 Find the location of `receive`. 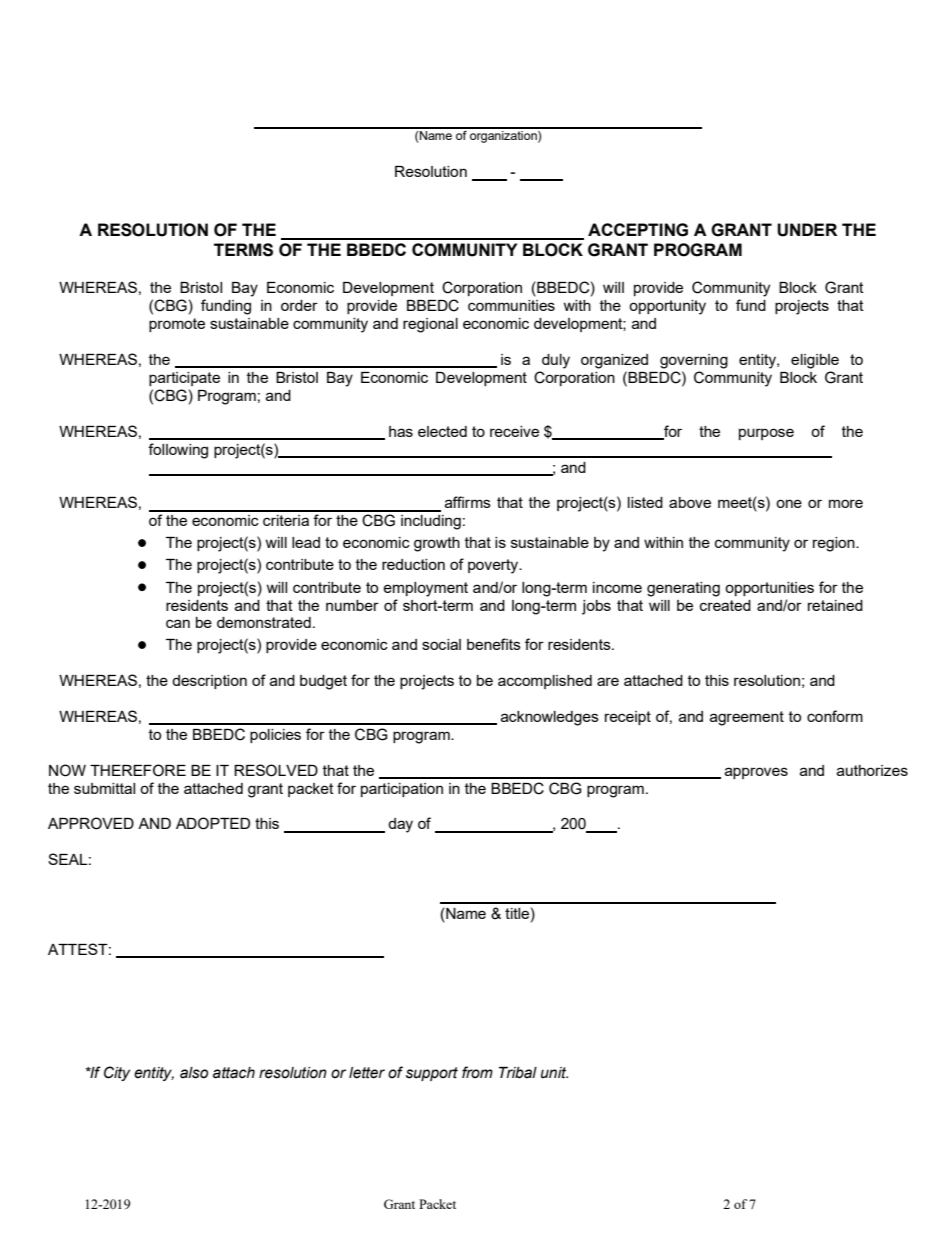

receive is located at coordinates (514, 431).
